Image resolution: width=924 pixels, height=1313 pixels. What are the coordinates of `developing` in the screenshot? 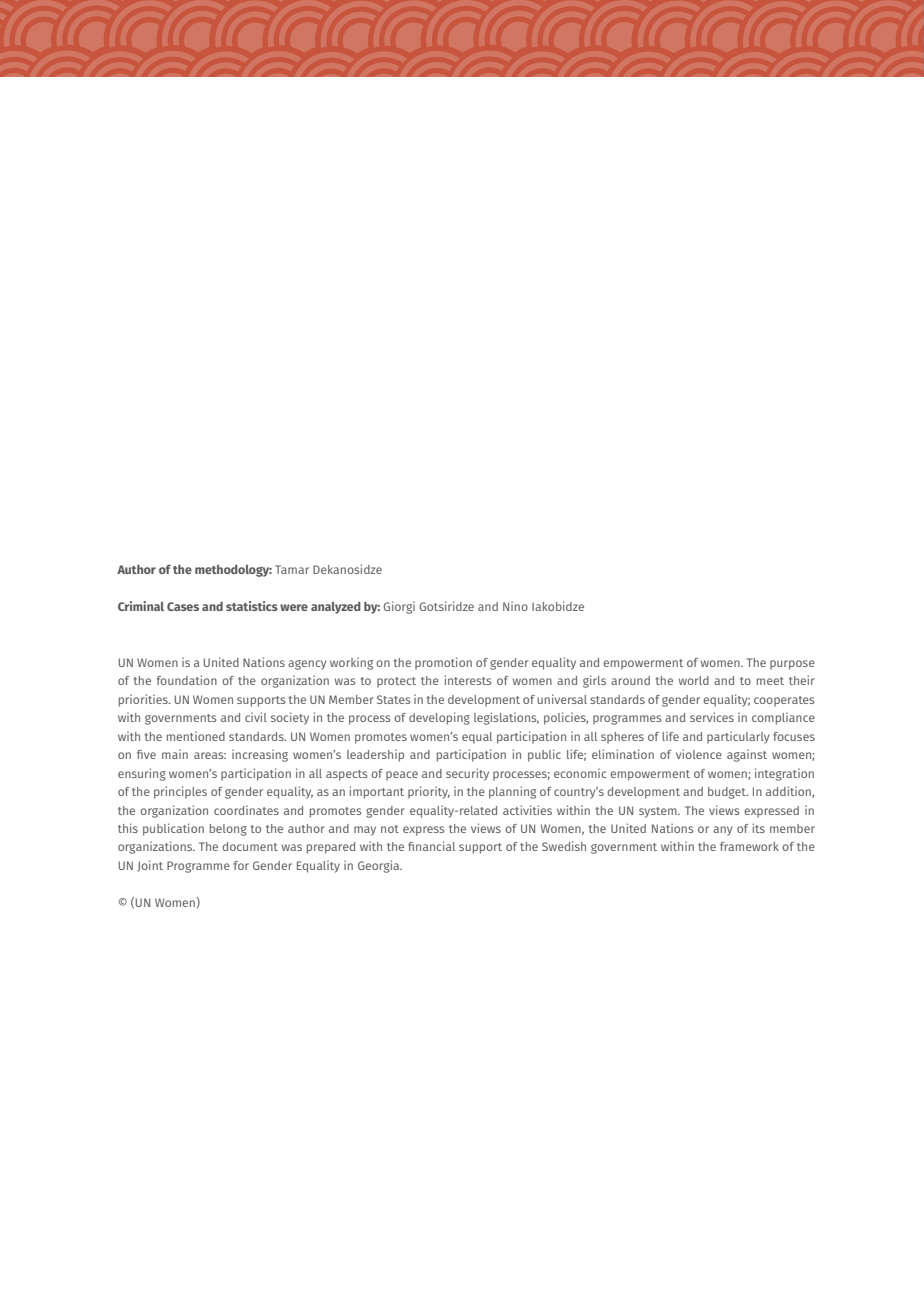 It's located at (439, 718).
